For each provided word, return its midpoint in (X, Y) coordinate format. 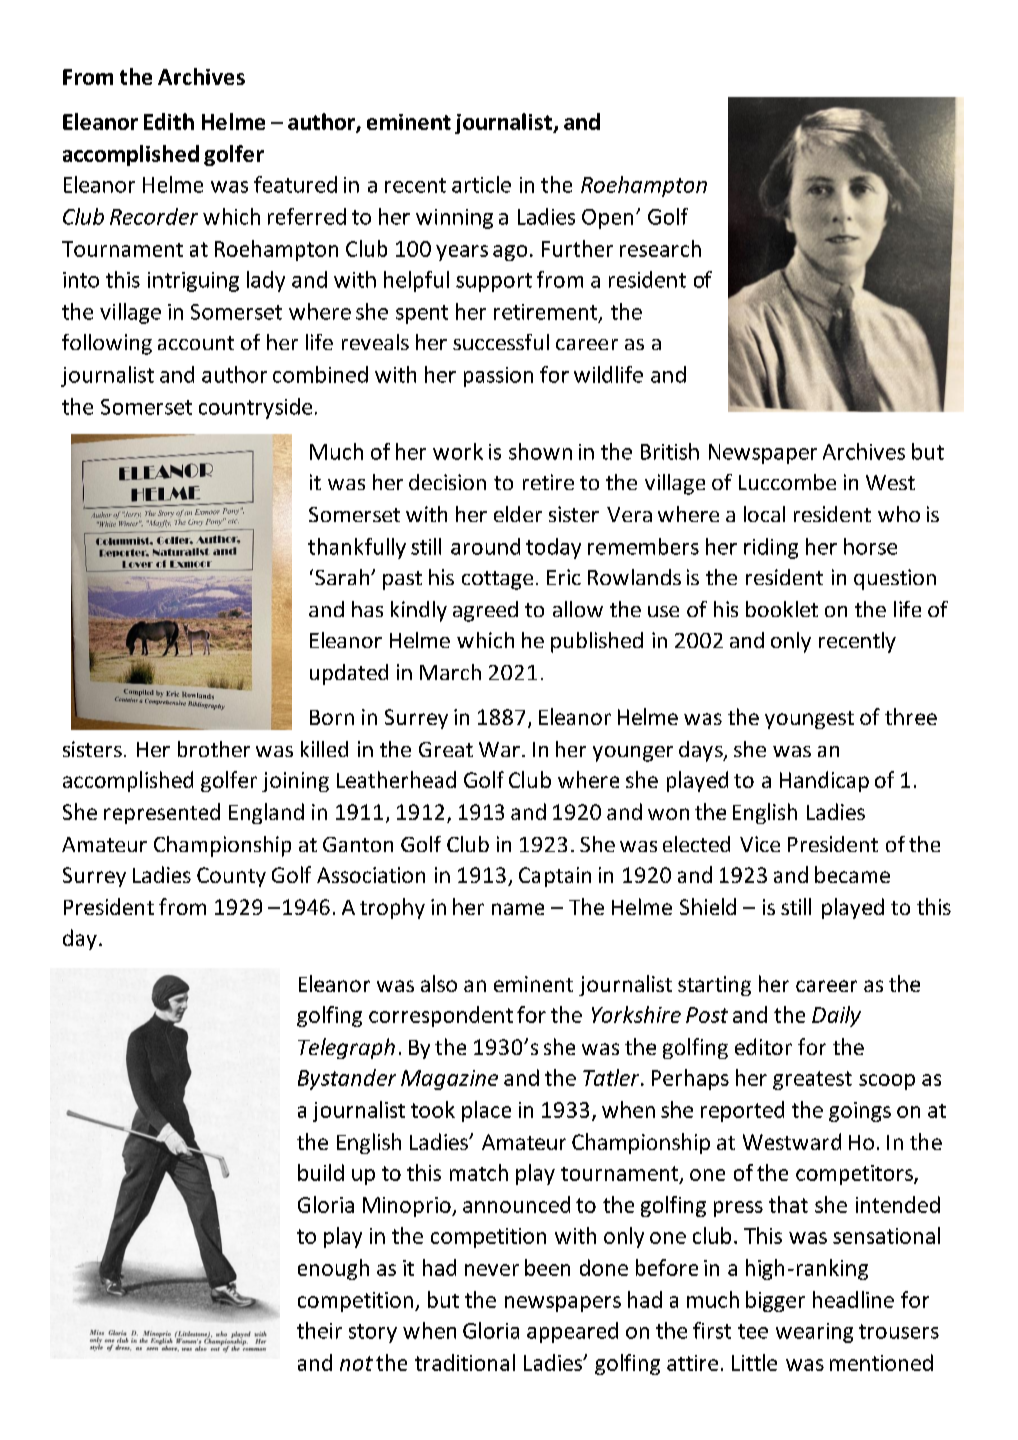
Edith (169, 121)
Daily (836, 1016)
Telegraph (346, 1048)
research (660, 248)
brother (214, 749)
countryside (255, 408)
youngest (809, 720)
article (481, 184)
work (458, 451)
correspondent (441, 1016)
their (319, 1330)
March (450, 672)
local (764, 514)
